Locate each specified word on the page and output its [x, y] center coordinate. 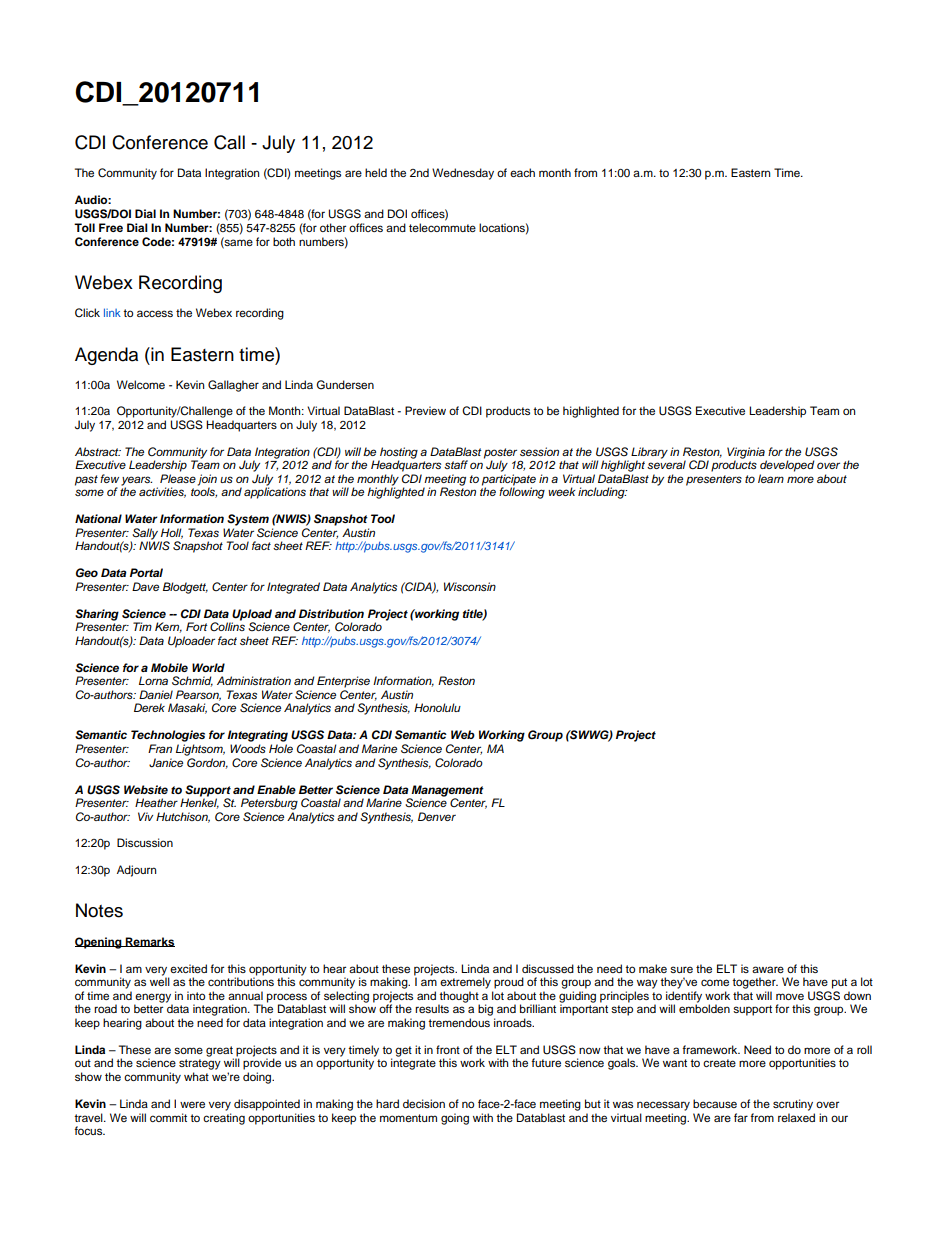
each [522, 172]
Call [229, 142]
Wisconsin [470, 586]
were [192, 1104]
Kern [168, 627]
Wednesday [463, 174]
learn [771, 478]
